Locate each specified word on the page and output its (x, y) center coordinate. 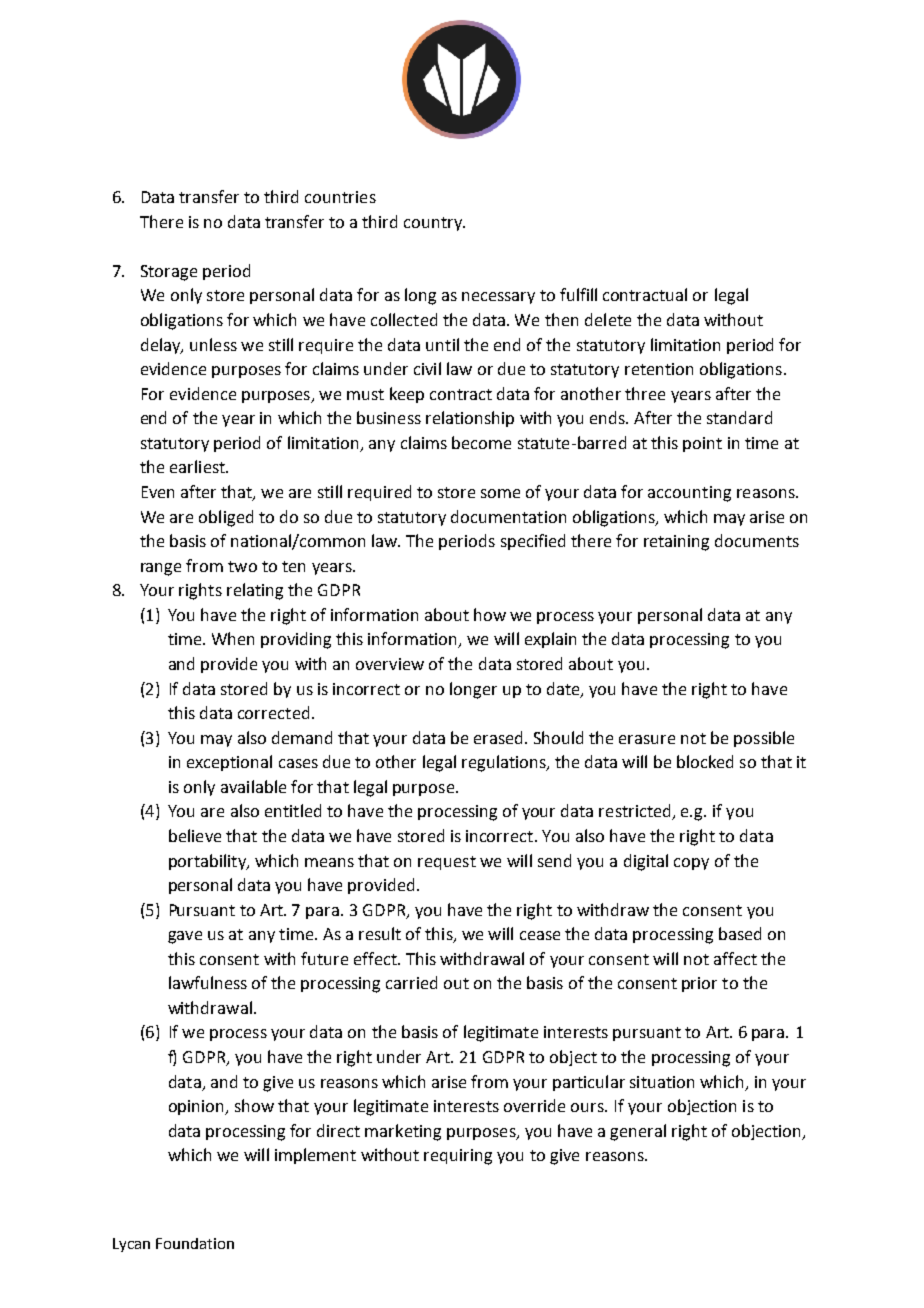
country (434, 224)
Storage (169, 273)
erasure (647, 739)
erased (498, 737)
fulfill (578, 294)
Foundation (195, 1243)
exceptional (229, 763)
